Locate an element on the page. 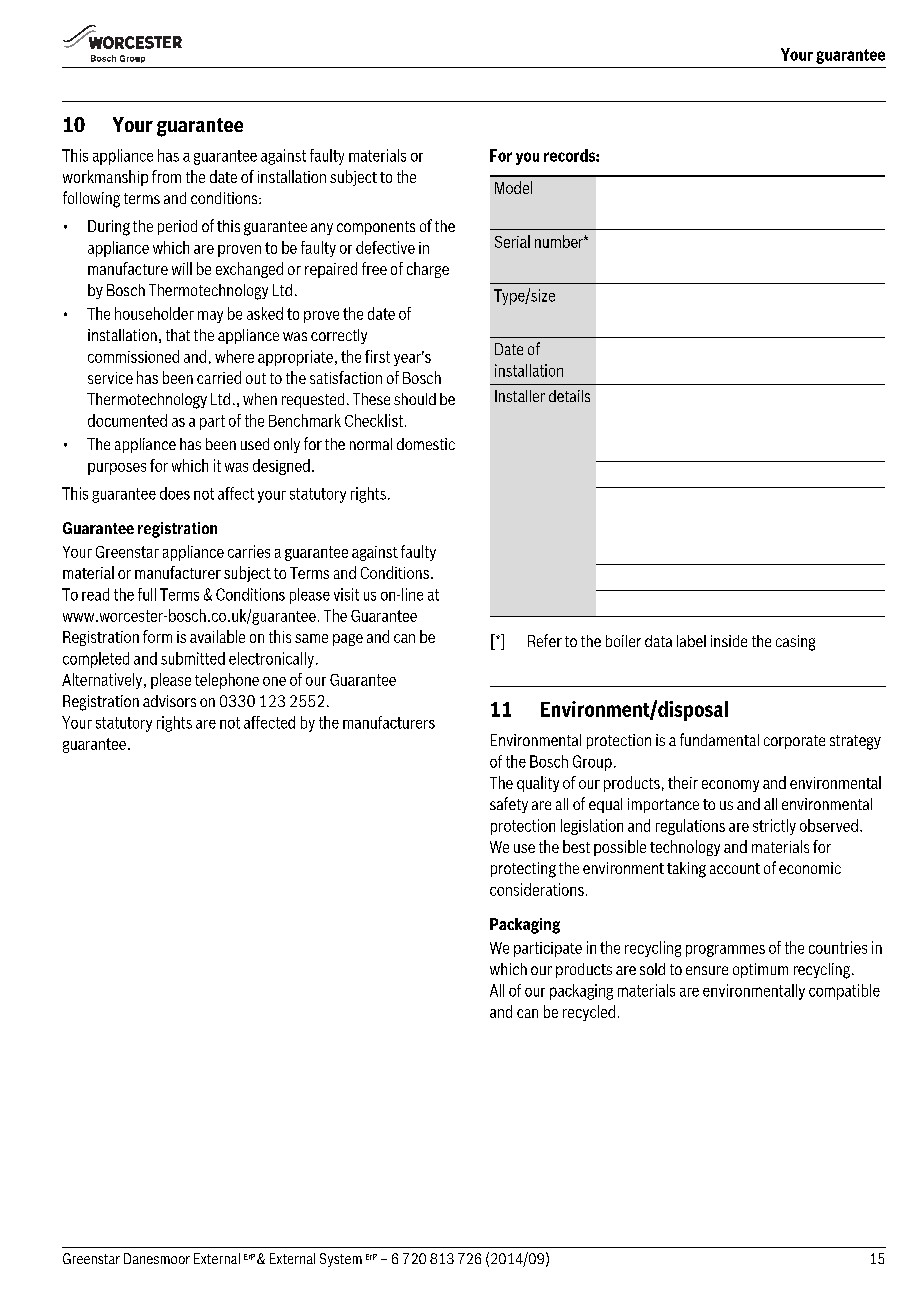 The width and height of the page is (924, 1310). carries is located at coordinates (249, 551).
